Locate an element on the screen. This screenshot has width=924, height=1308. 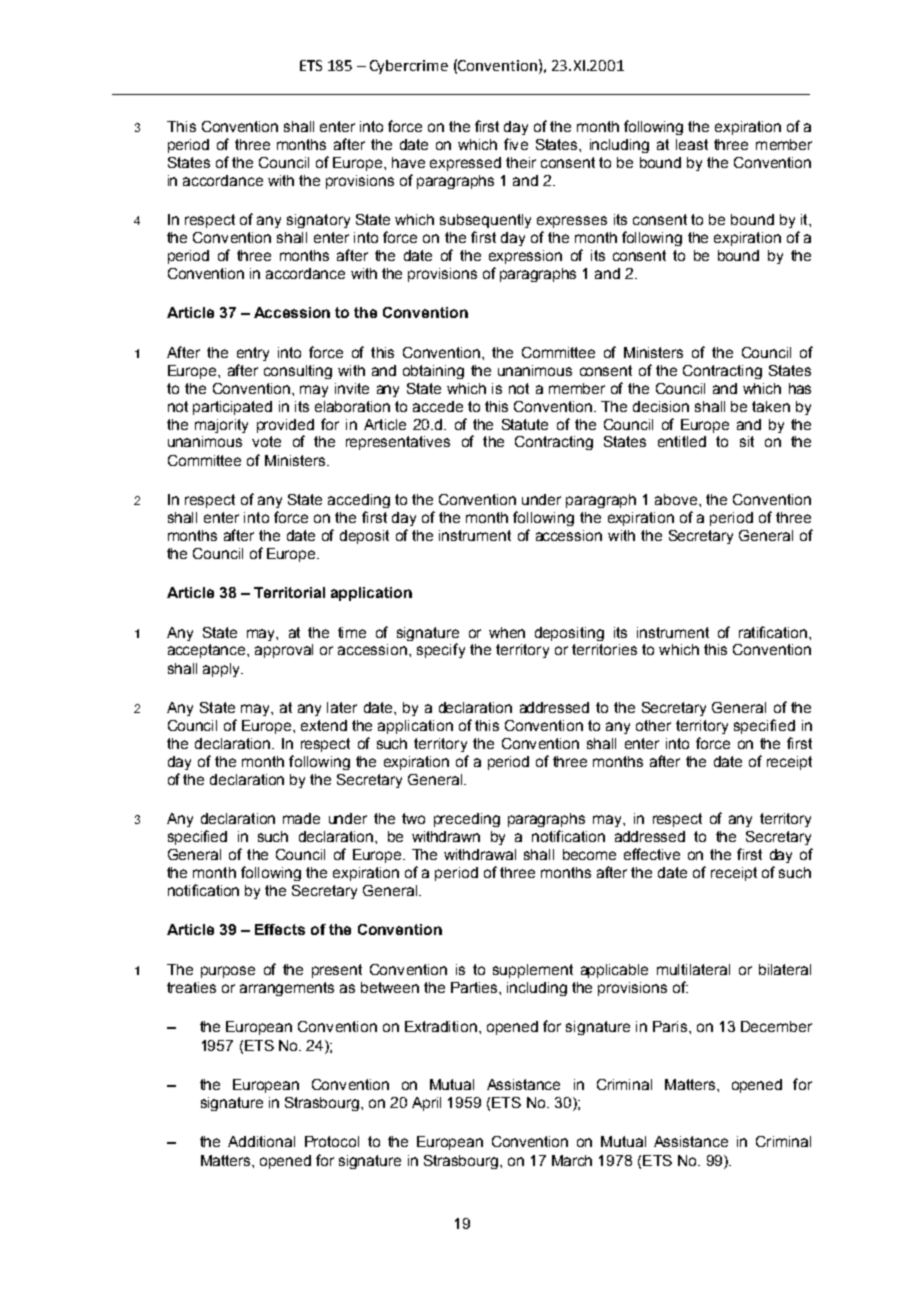
signatory is located at coordinates (318, 221).
